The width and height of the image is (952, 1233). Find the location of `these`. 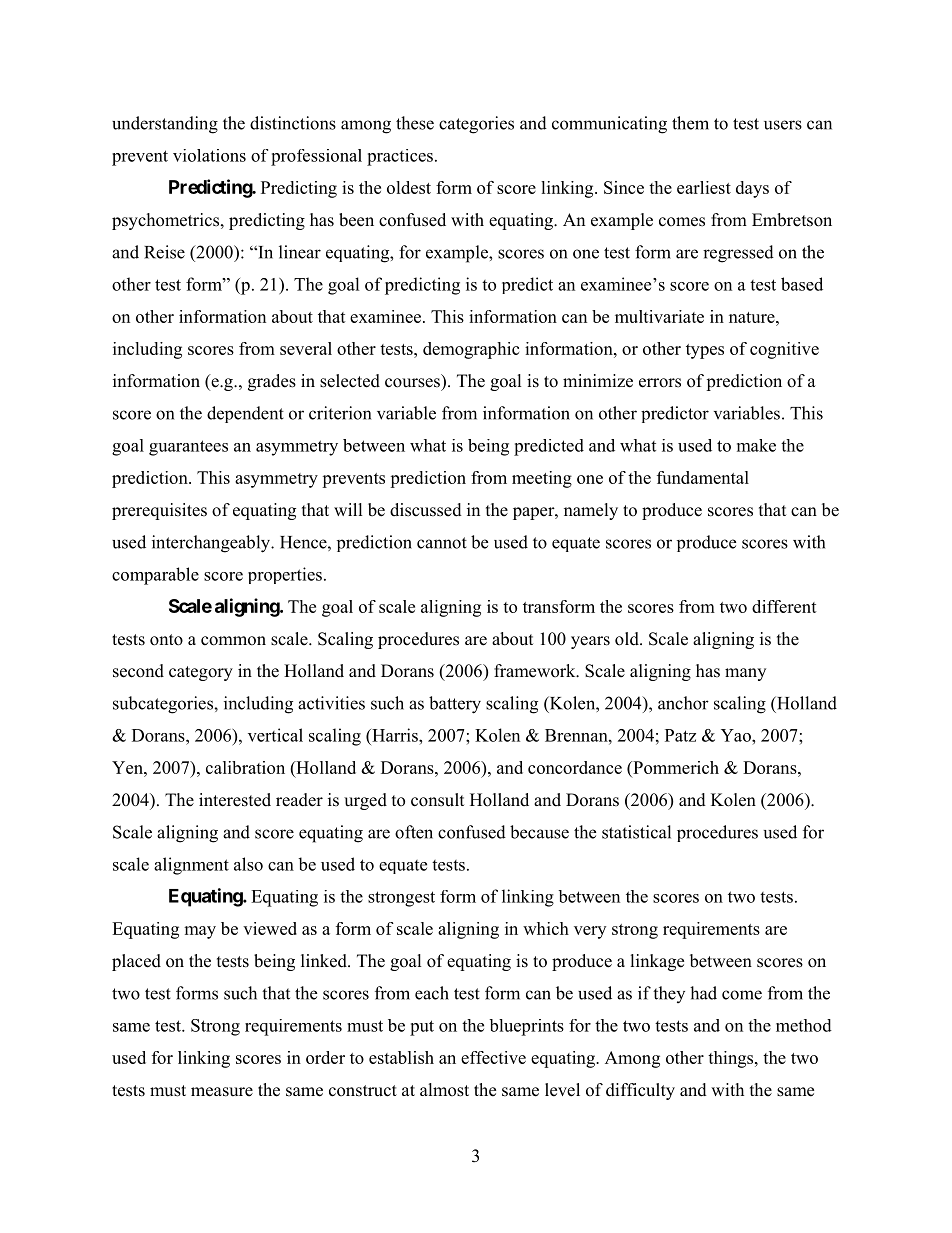

these is located at coordinates (415, 123).
